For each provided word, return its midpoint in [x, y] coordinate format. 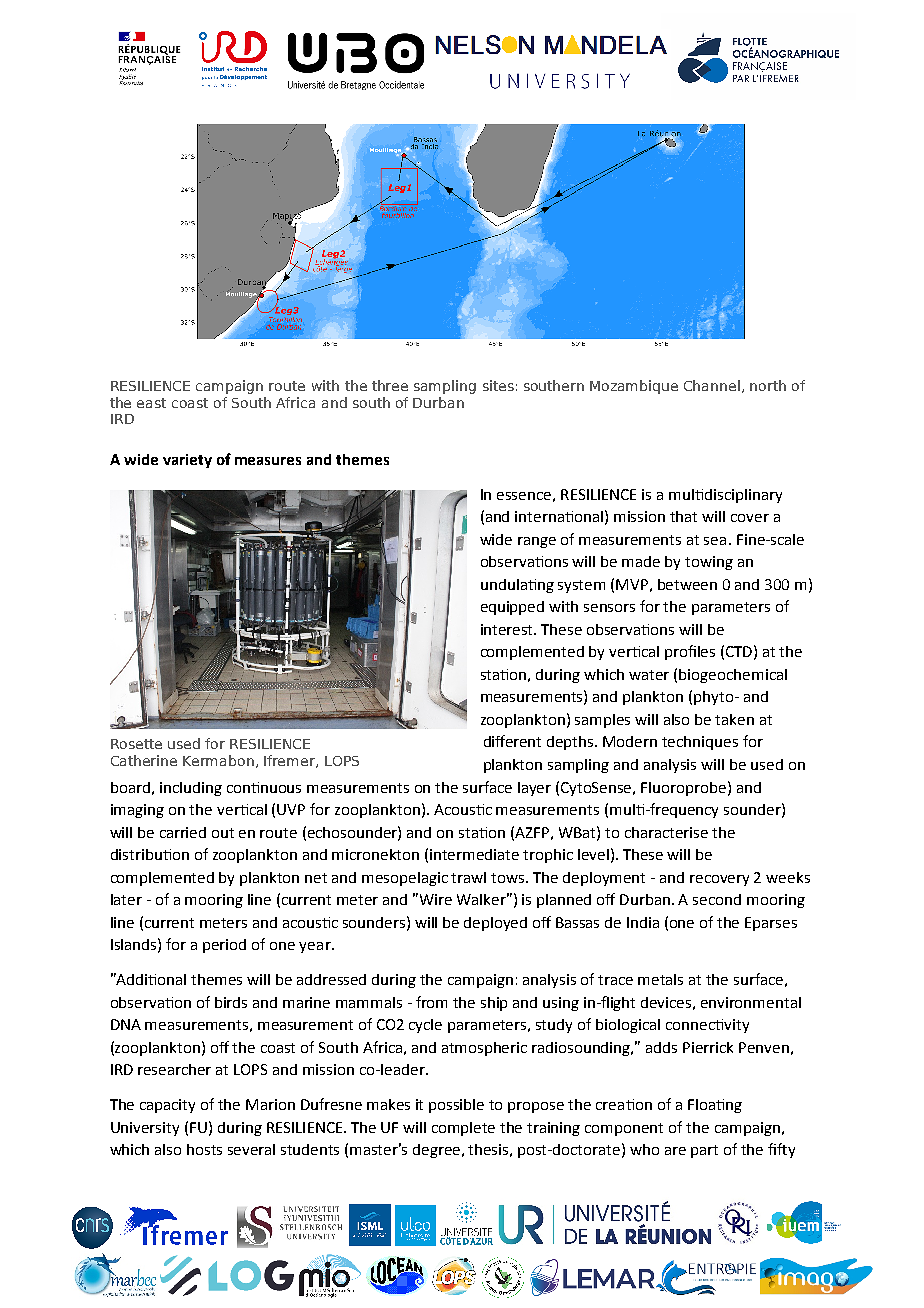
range [537, 542]
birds [231, 1002]
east [151, 403]
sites [498, 385]
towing [709, 563]
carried [183, 832]
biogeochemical [733, 676]
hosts [204, 1149]
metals [660, 979]
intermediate [474, 854]
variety [187, 461]
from [431, 1002]
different [512, 741]
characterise [666, 832]
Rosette [136, 744]
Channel [712, 385]
